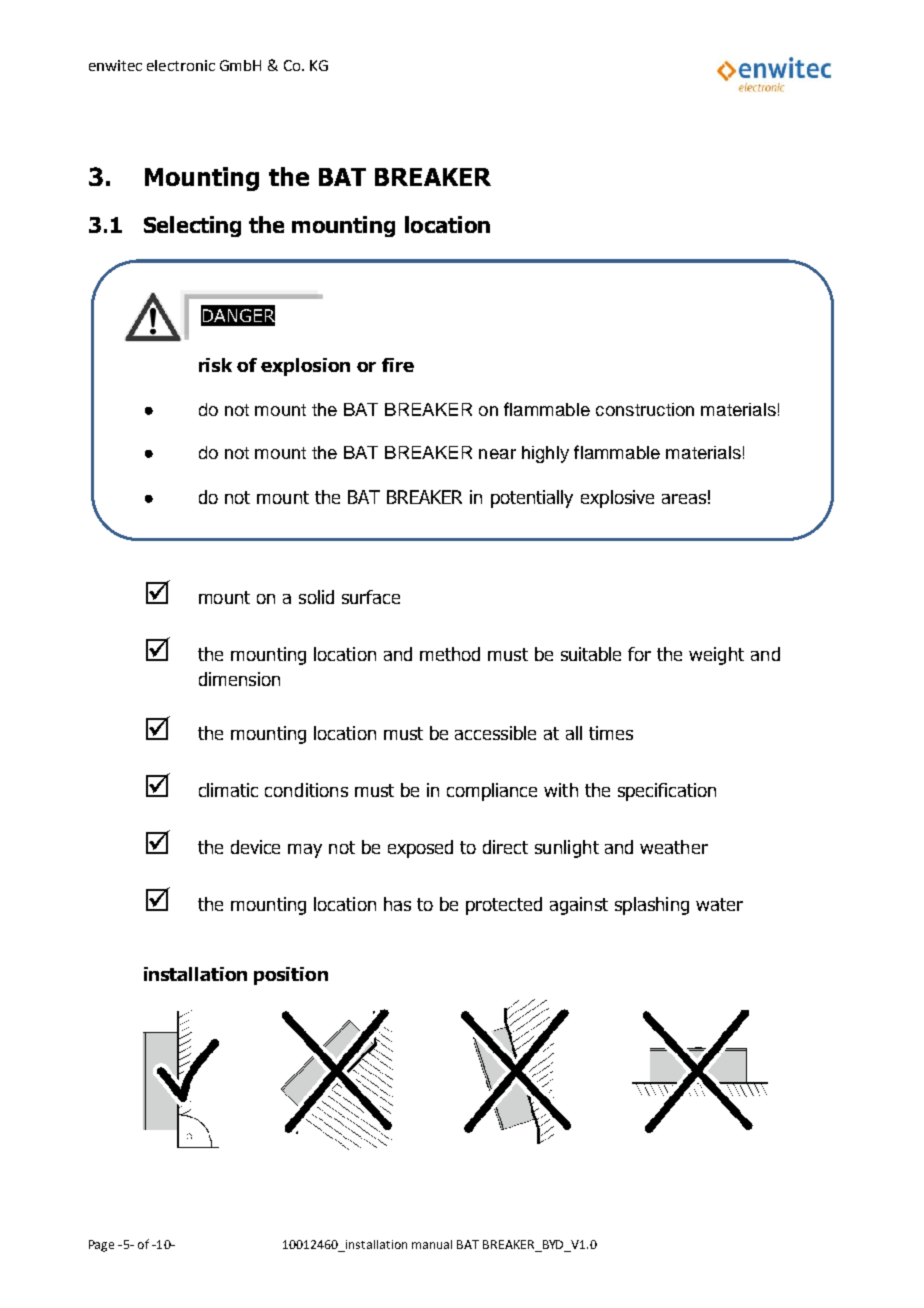  What do you see at coordinates (181, 65) in the screenshot?
I see `electronic` at bounding box center [181, 65].
